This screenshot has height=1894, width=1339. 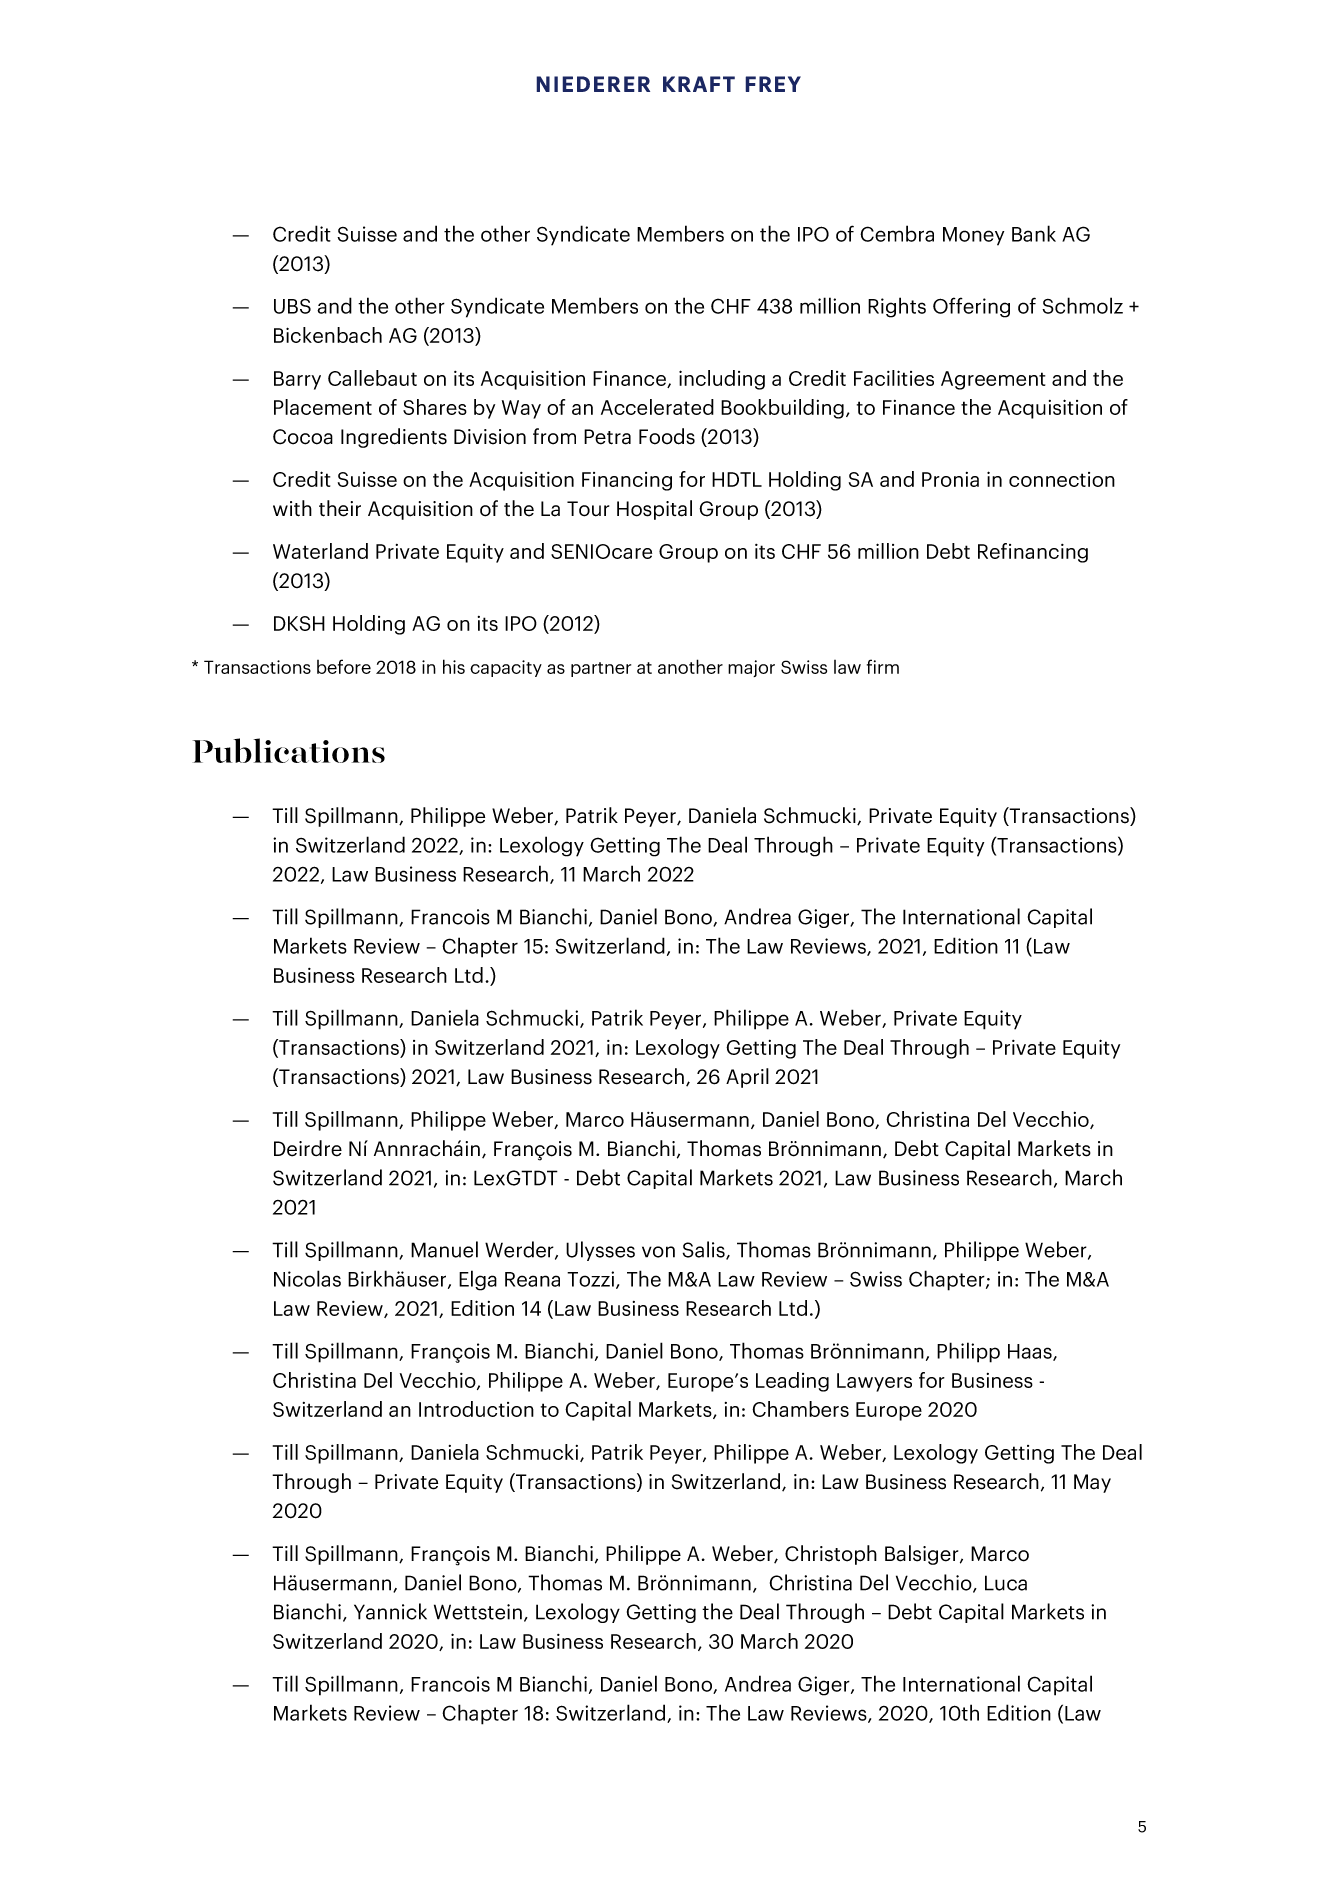 I want to click on before, so click(x=344, y=666).
